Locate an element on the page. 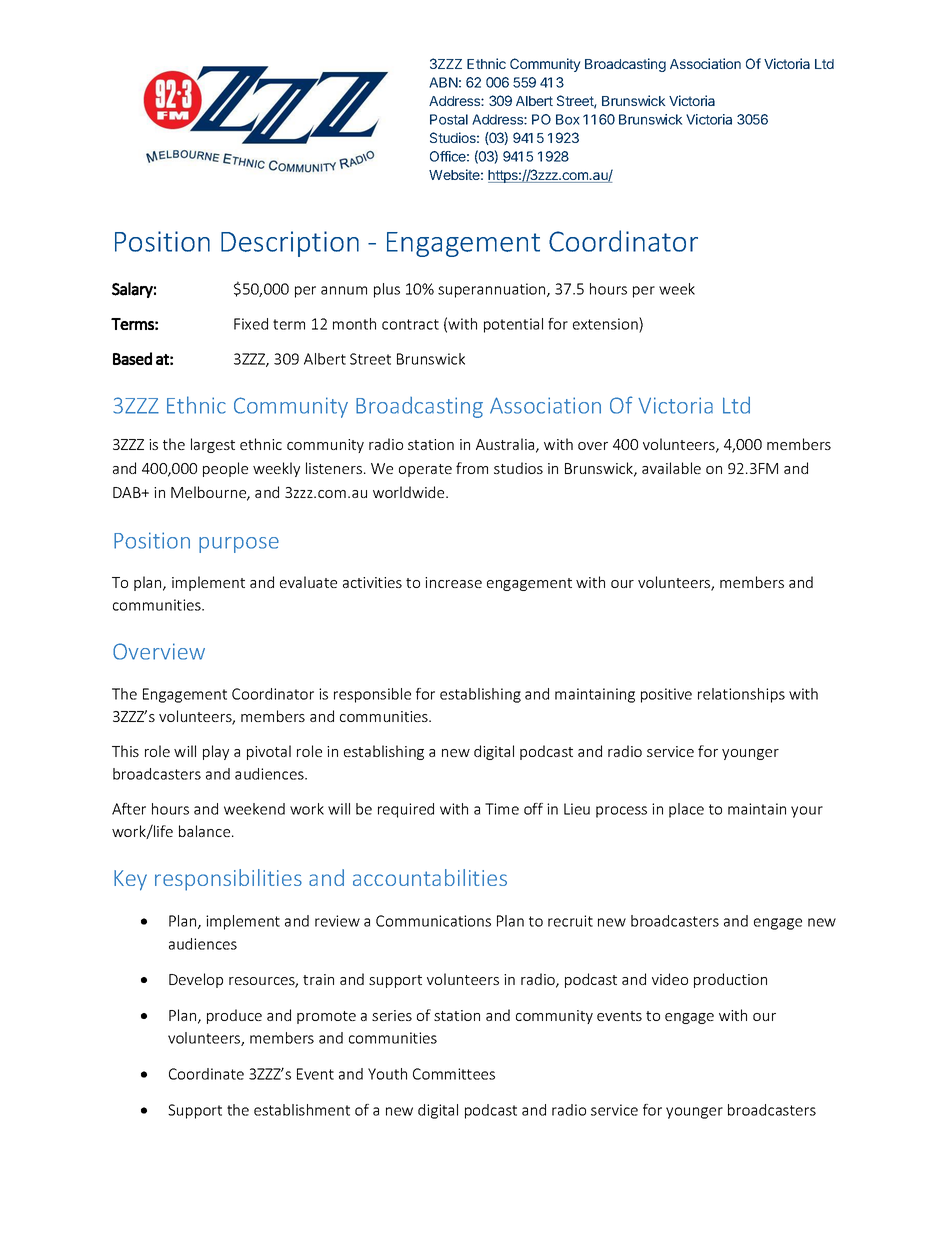 The image size is (952, 1233). purpose is located at coordinates (239, 545).
